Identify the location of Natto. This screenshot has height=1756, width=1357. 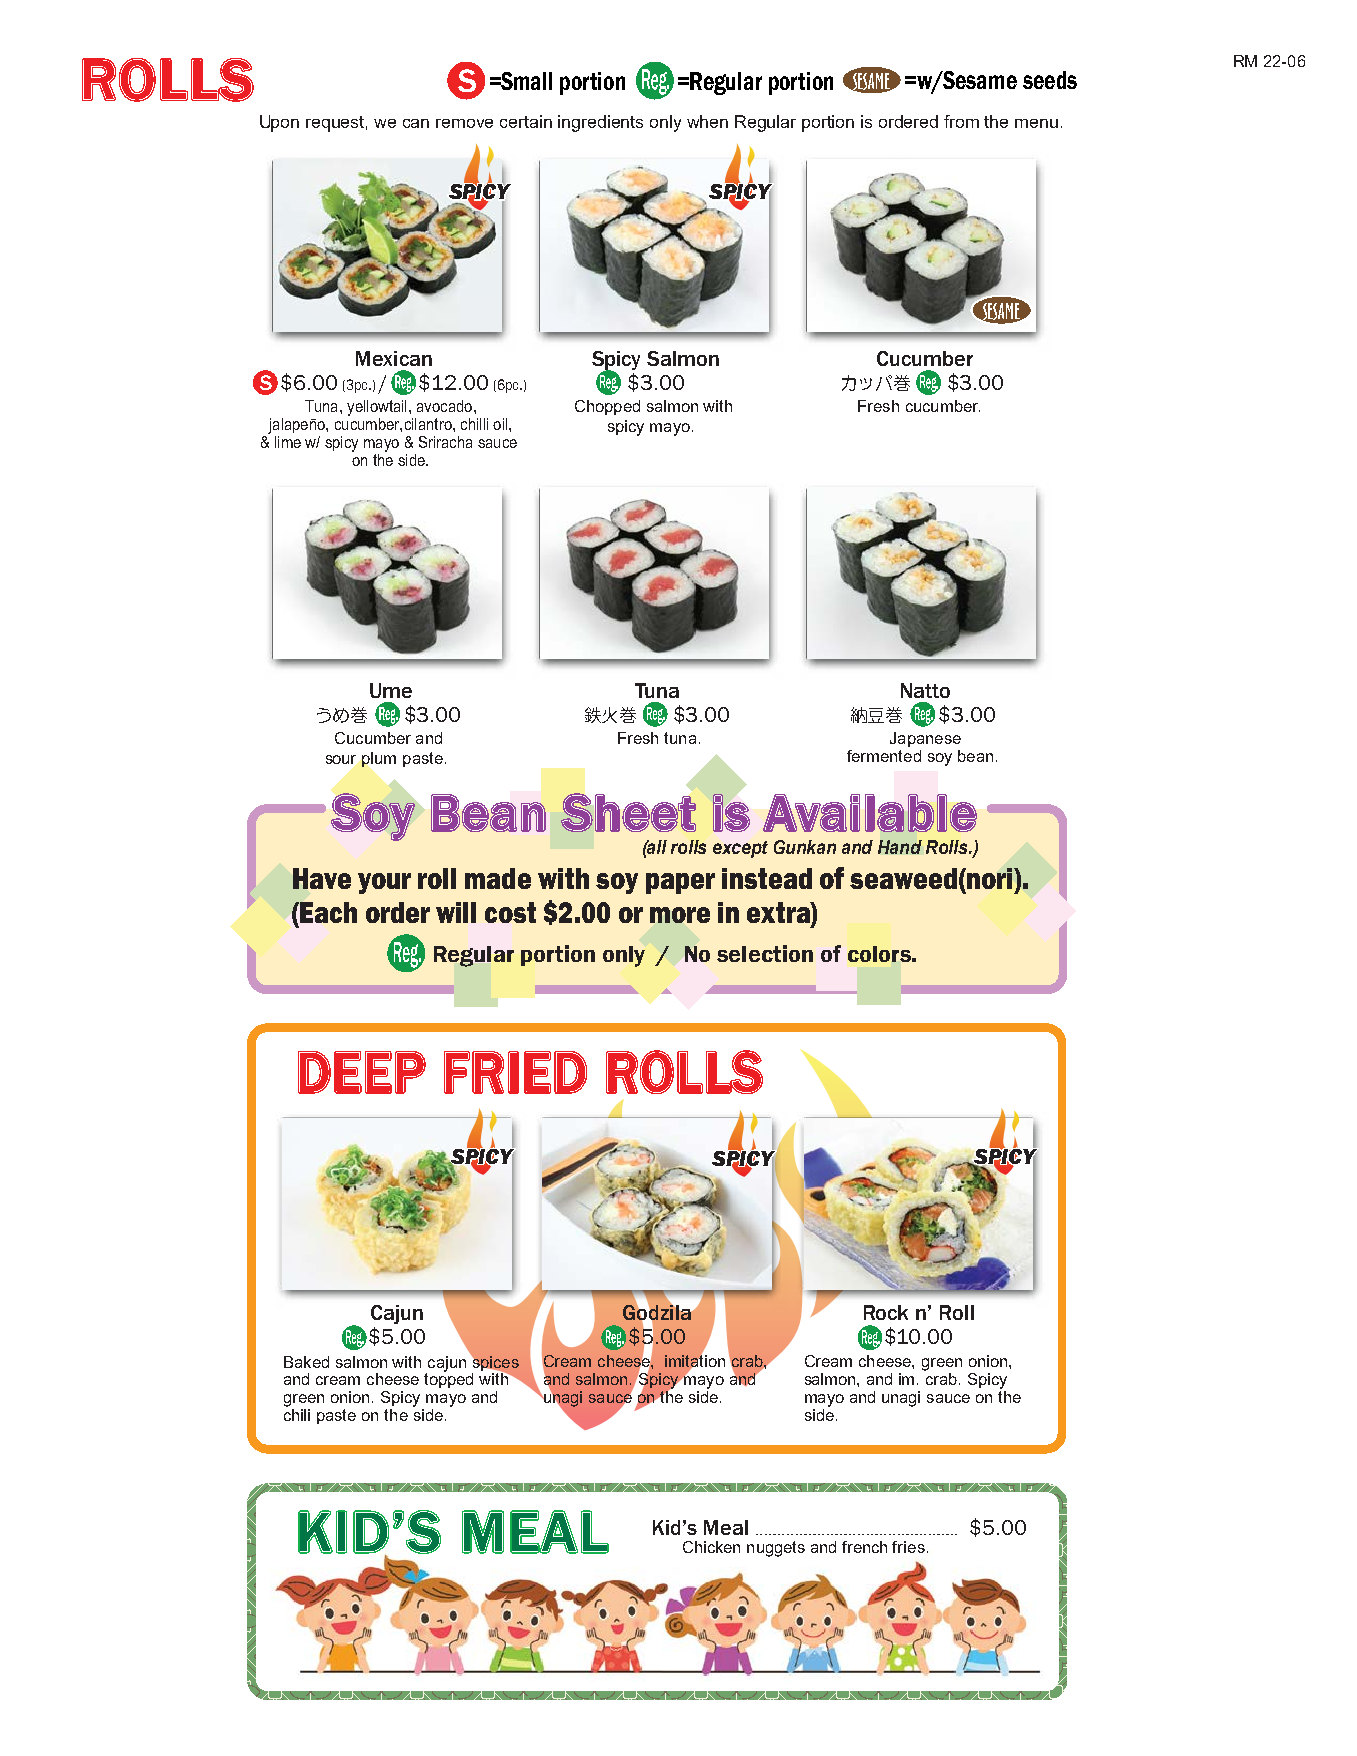
(925, 690).
